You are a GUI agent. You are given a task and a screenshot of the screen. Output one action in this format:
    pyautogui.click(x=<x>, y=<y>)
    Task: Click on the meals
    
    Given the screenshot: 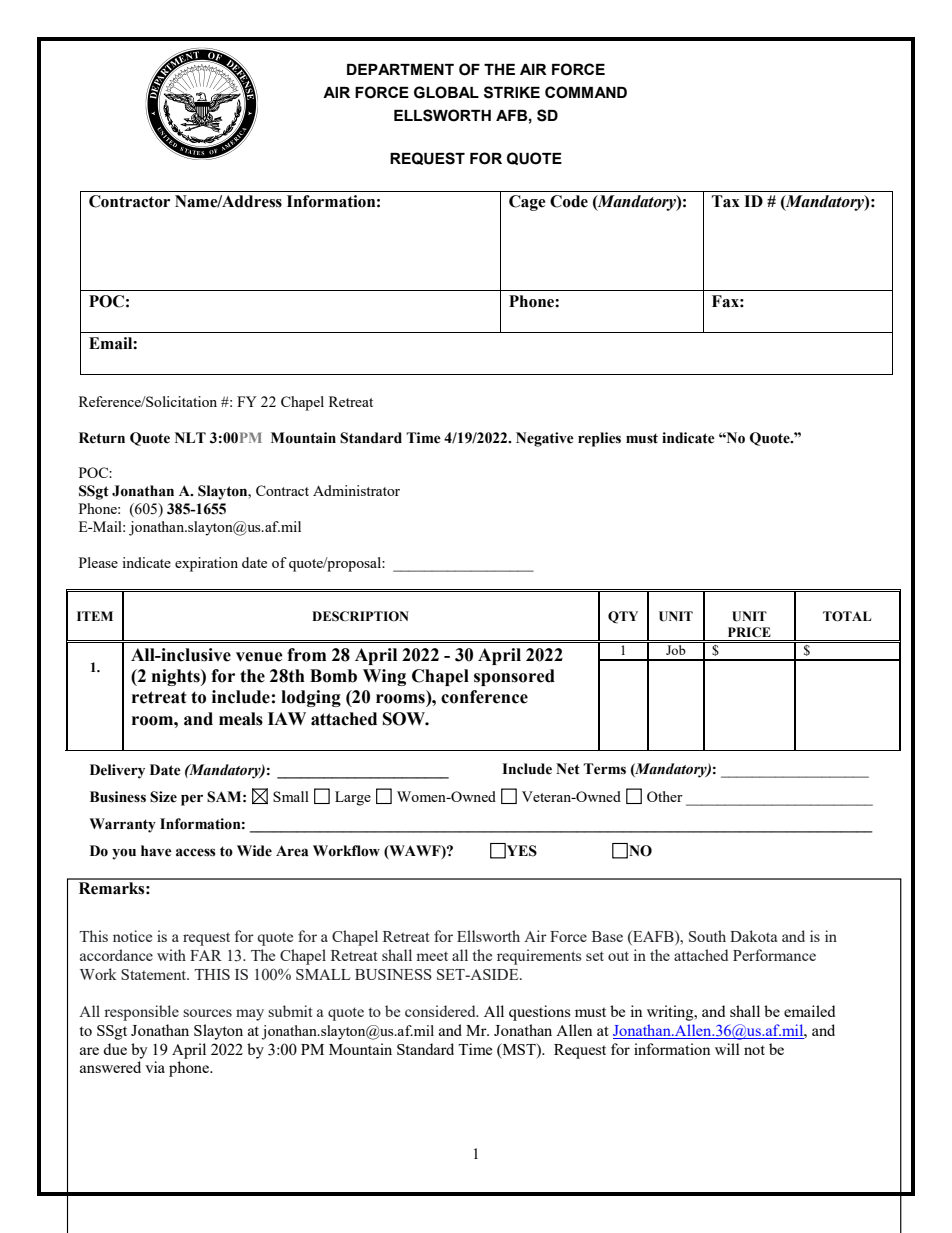 What is the action you would take?
    pyautogui.click(x=241, y=719)
